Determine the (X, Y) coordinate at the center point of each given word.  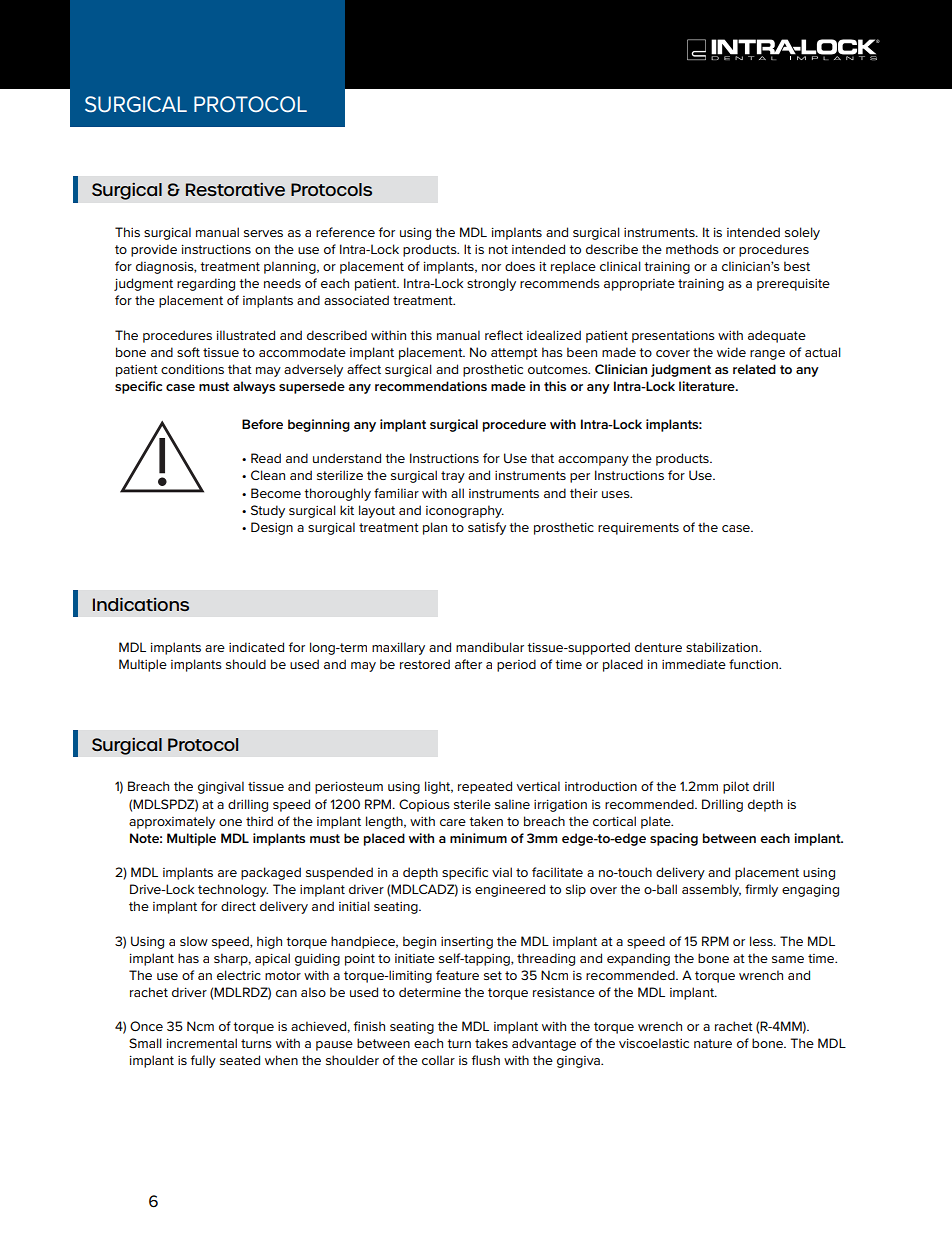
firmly (761, 890)
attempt (514, 354)
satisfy (487, 528)
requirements (638, 528)
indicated (256, 647)
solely (802, 233)
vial (502, 872)
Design (272, 528)
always (254, 387)
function (754, 664)
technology (233, 890)
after (468, 664)
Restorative (235, 189)
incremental (202, 1043)
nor (491, 267)
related (754, 369)
